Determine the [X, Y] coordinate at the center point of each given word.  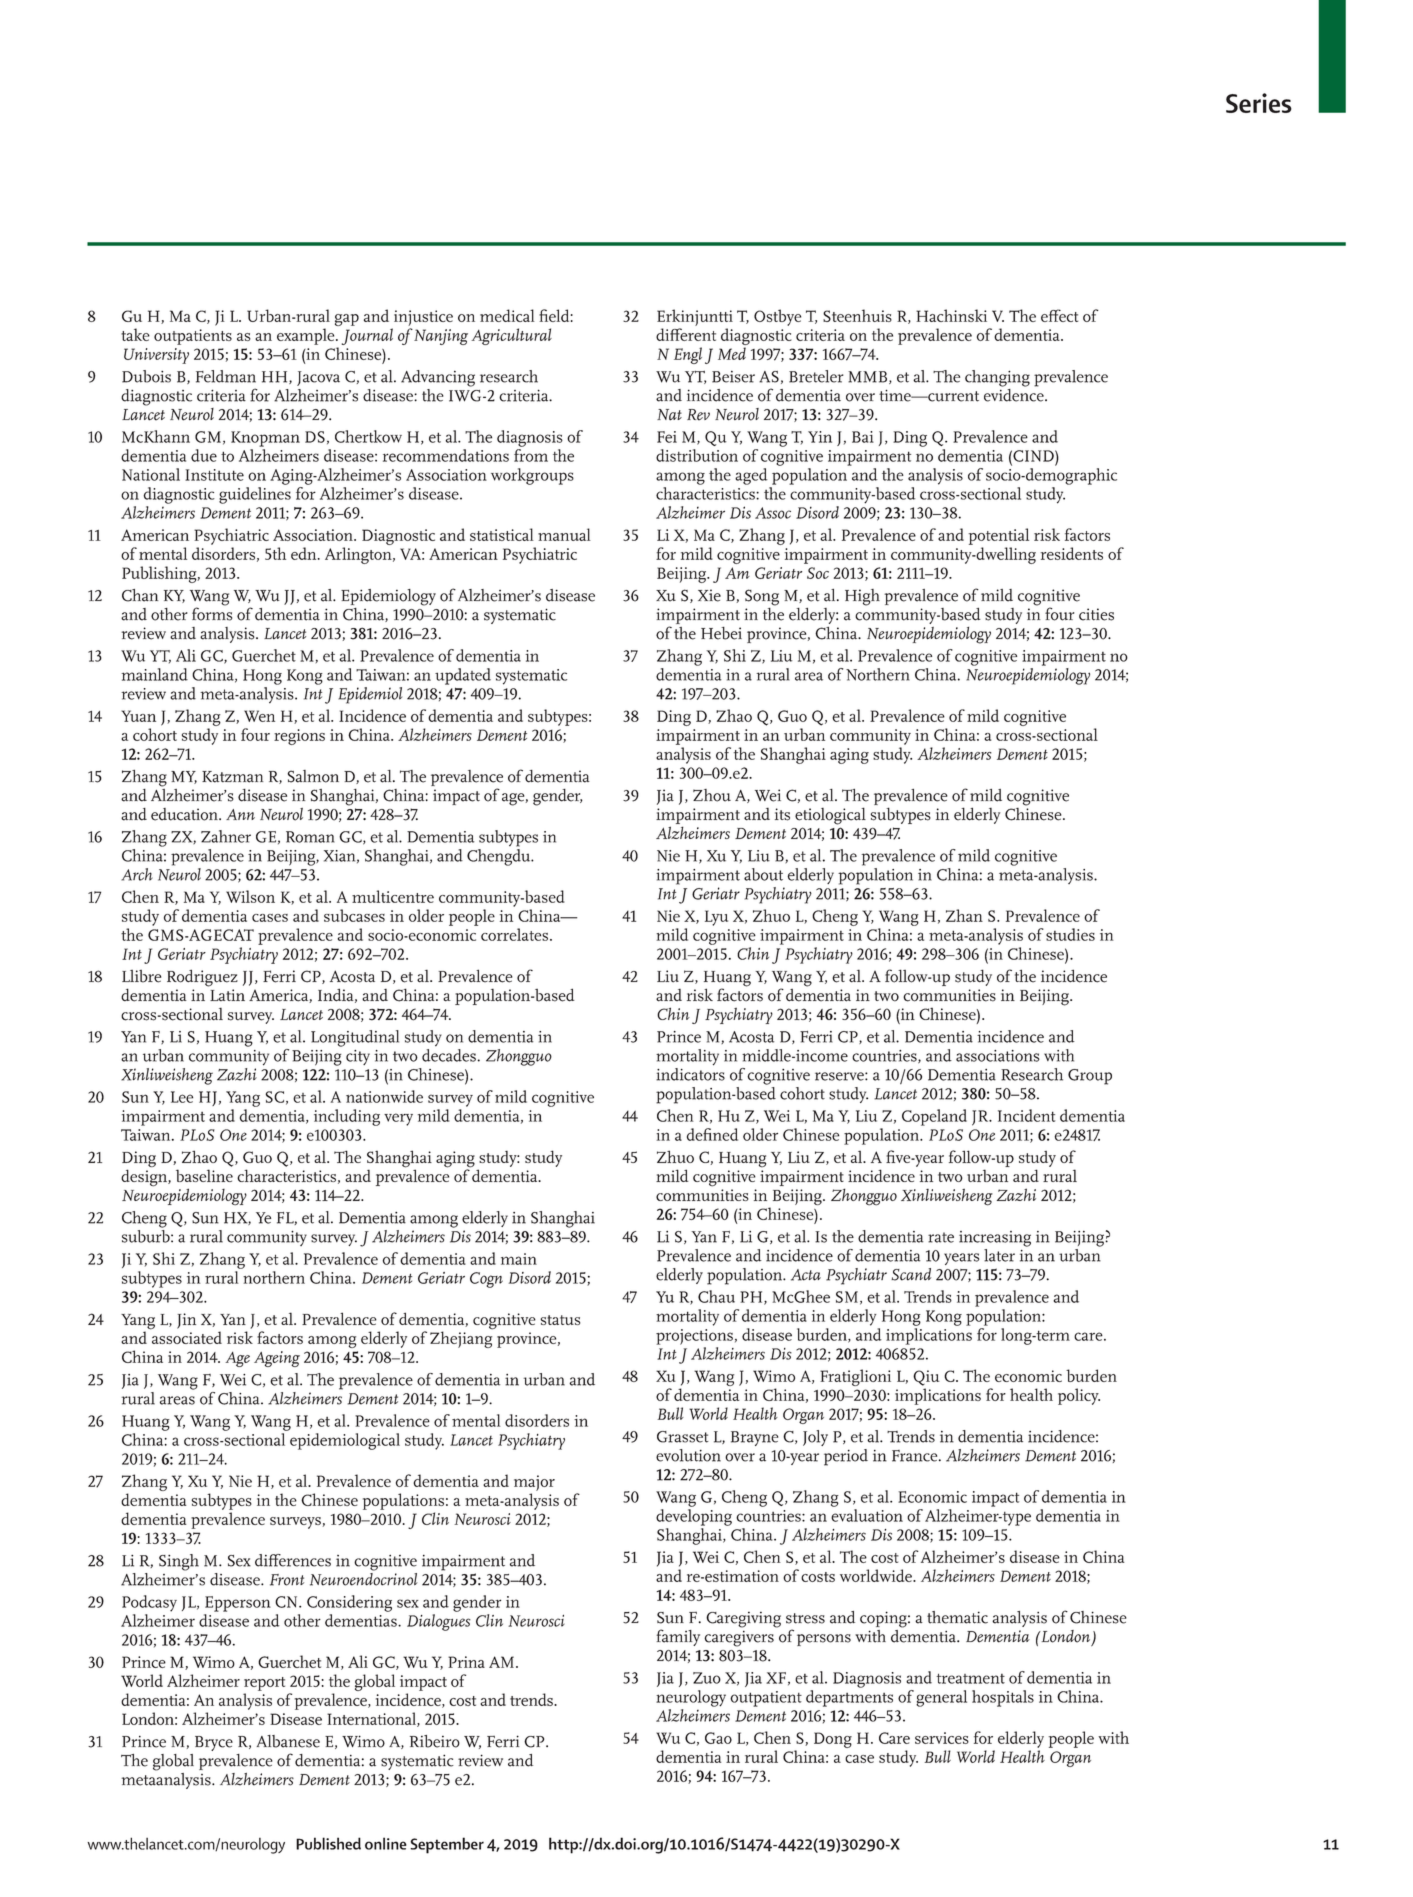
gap [347, 320]
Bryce [214, 1743]
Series [1259, 103]
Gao [718, 1738]
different [686, 334]
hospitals [1003, 1698]
